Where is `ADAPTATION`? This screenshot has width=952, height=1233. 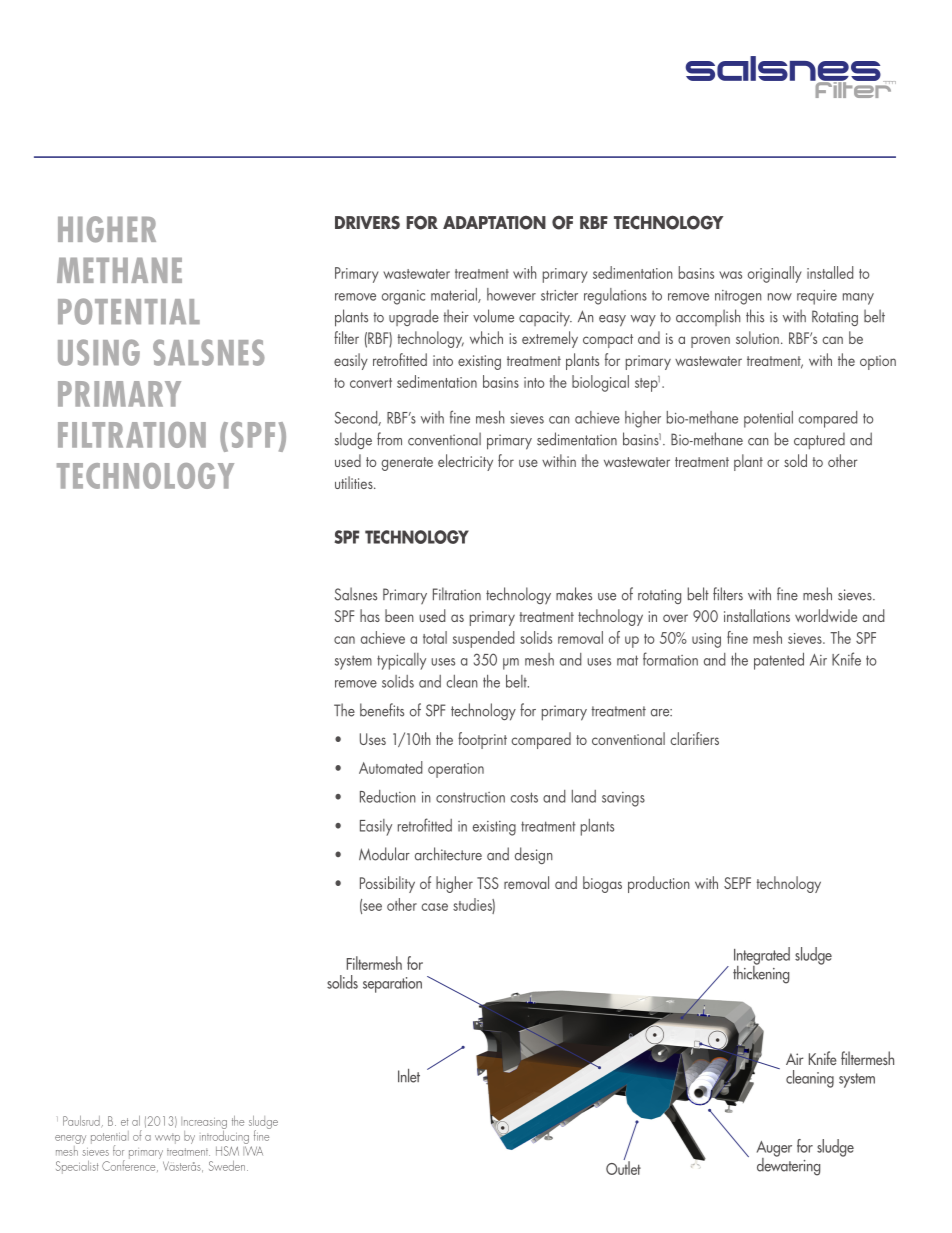 ADAPTATION is located at coordinates (494, 222).
